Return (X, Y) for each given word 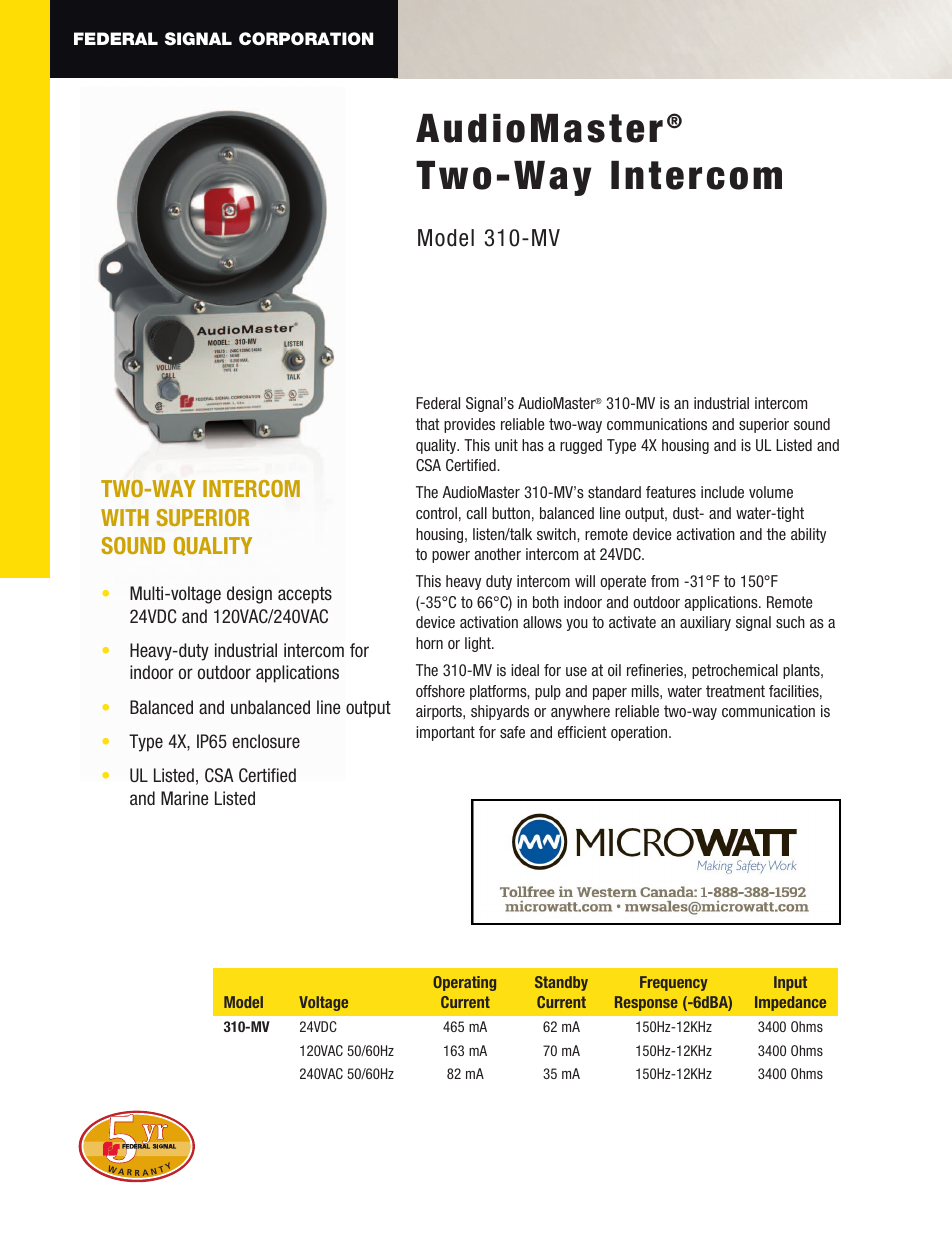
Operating (464, 983)
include (722, 492)
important (445, 733)
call (477, 513)
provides (469, 425)
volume (771, 492)
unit (506, 445)
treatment (735, 691)
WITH (125, 517)
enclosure (266, 741)
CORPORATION (306, 39)
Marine (184, 798)
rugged (581, 446)
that (428, 424)
